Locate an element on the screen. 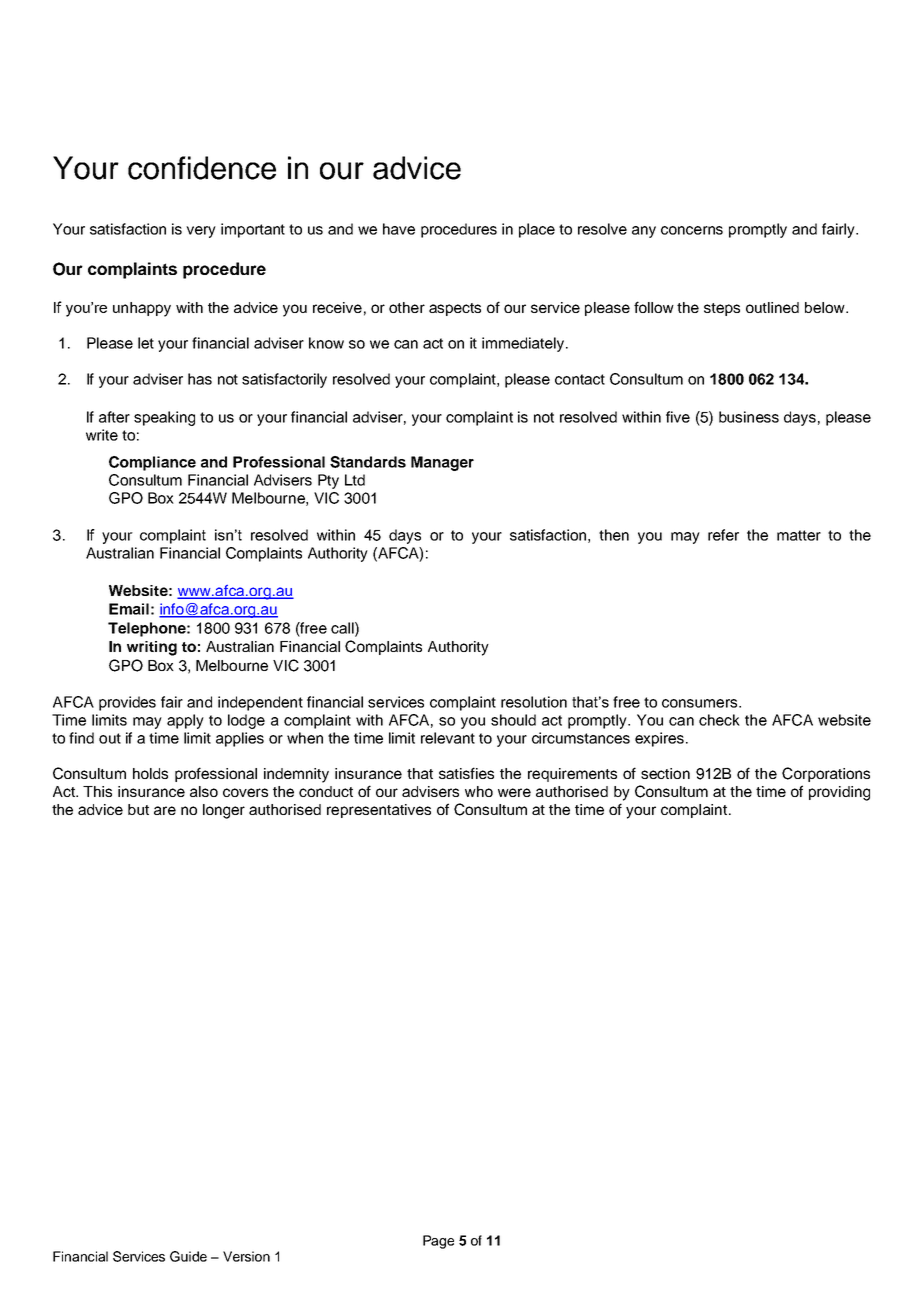 This screenshot has width=924, height=1308. relevant is located at coordinates (448, 738).
